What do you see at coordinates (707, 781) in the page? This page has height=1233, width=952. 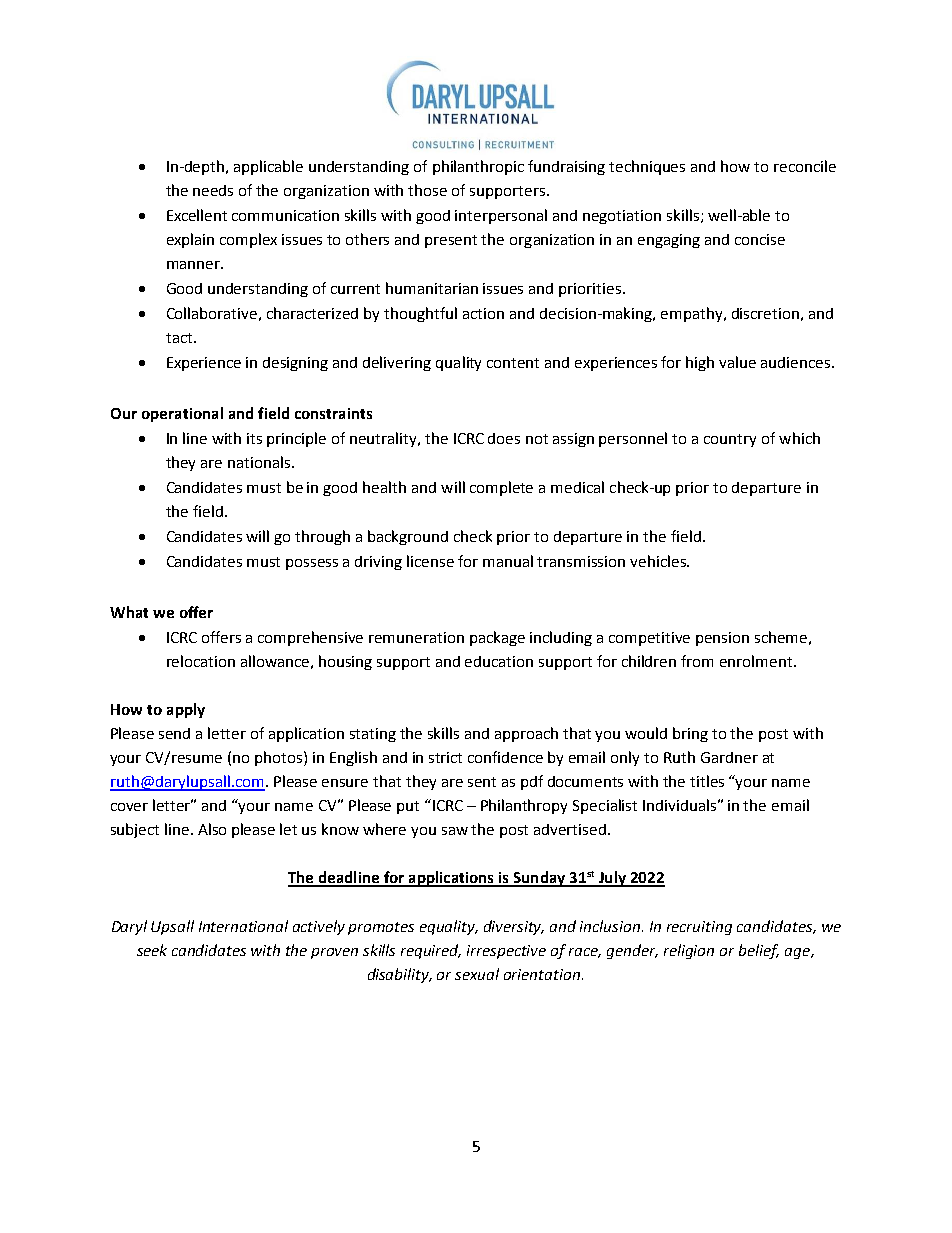 I see `titles` at bounding box center [707, 781].
